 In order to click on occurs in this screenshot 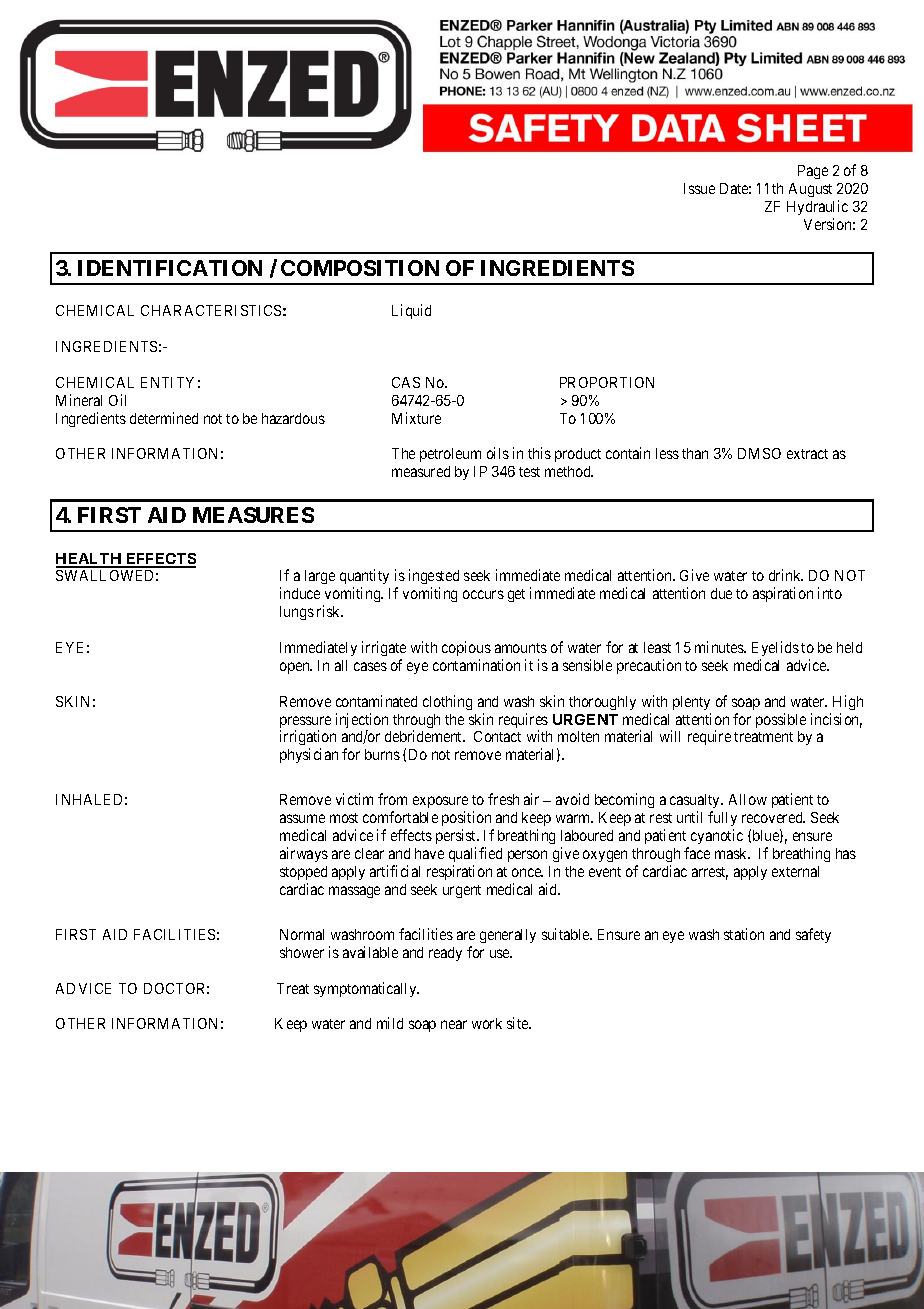, I will do `click(483, 594)`.
